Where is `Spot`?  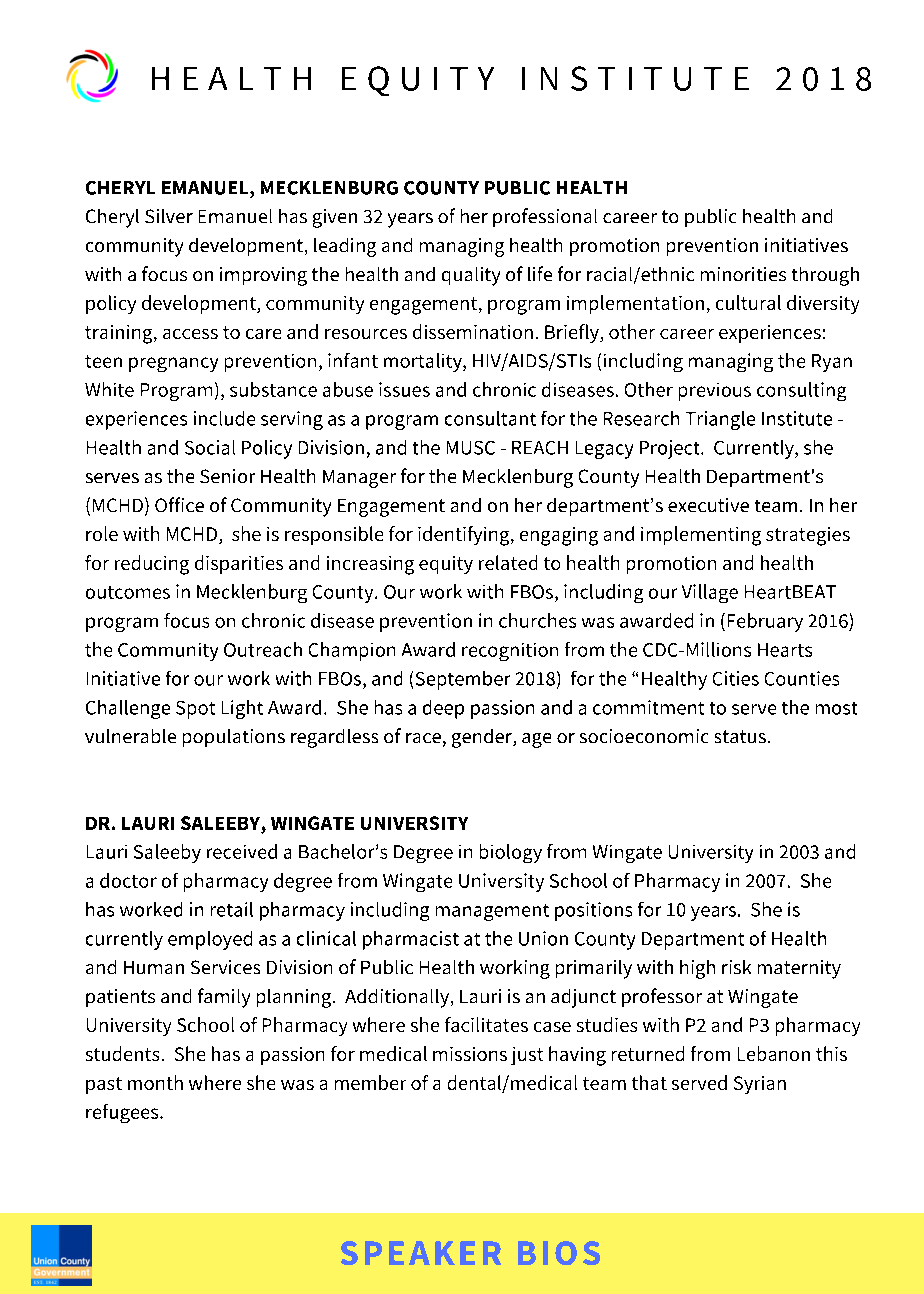
Spot is located at coordinates (195, 710).
